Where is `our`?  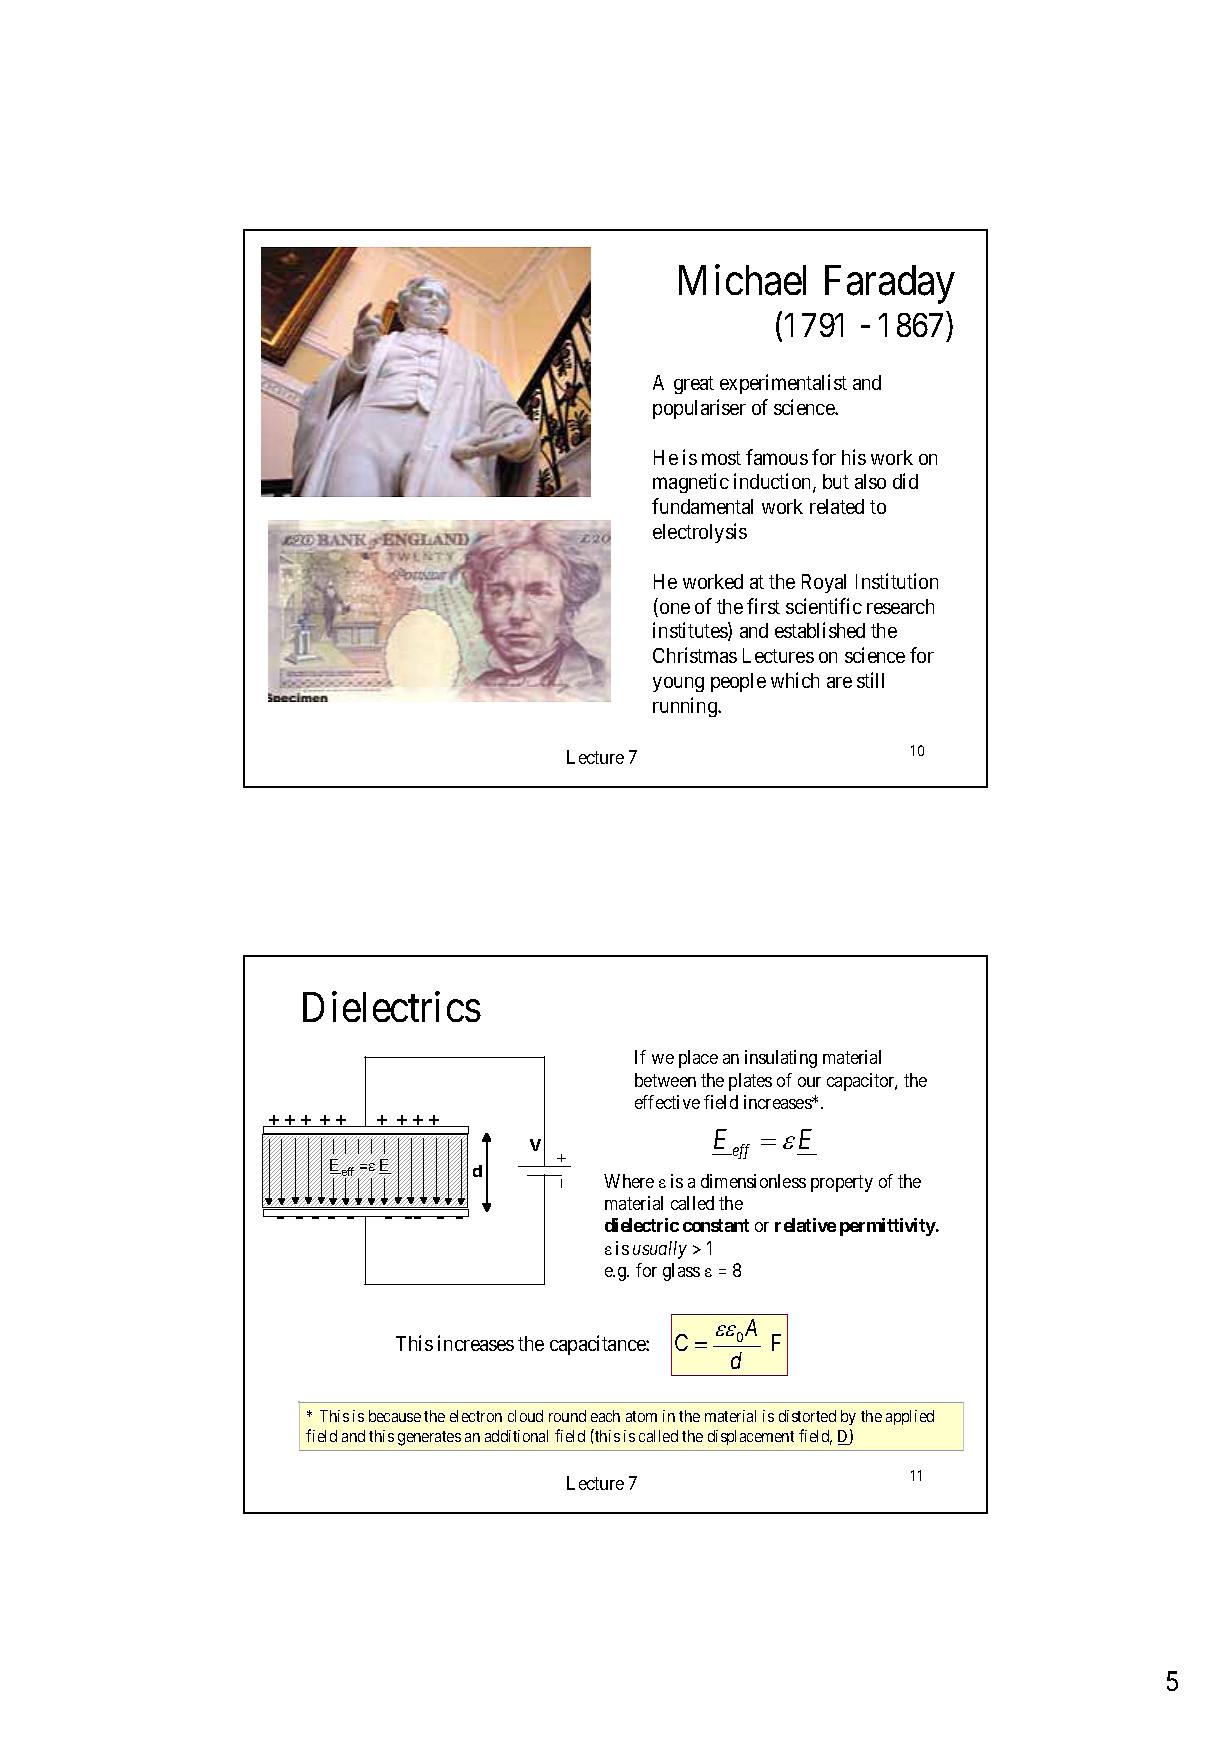
our is located at coordinates (809, 1082).
